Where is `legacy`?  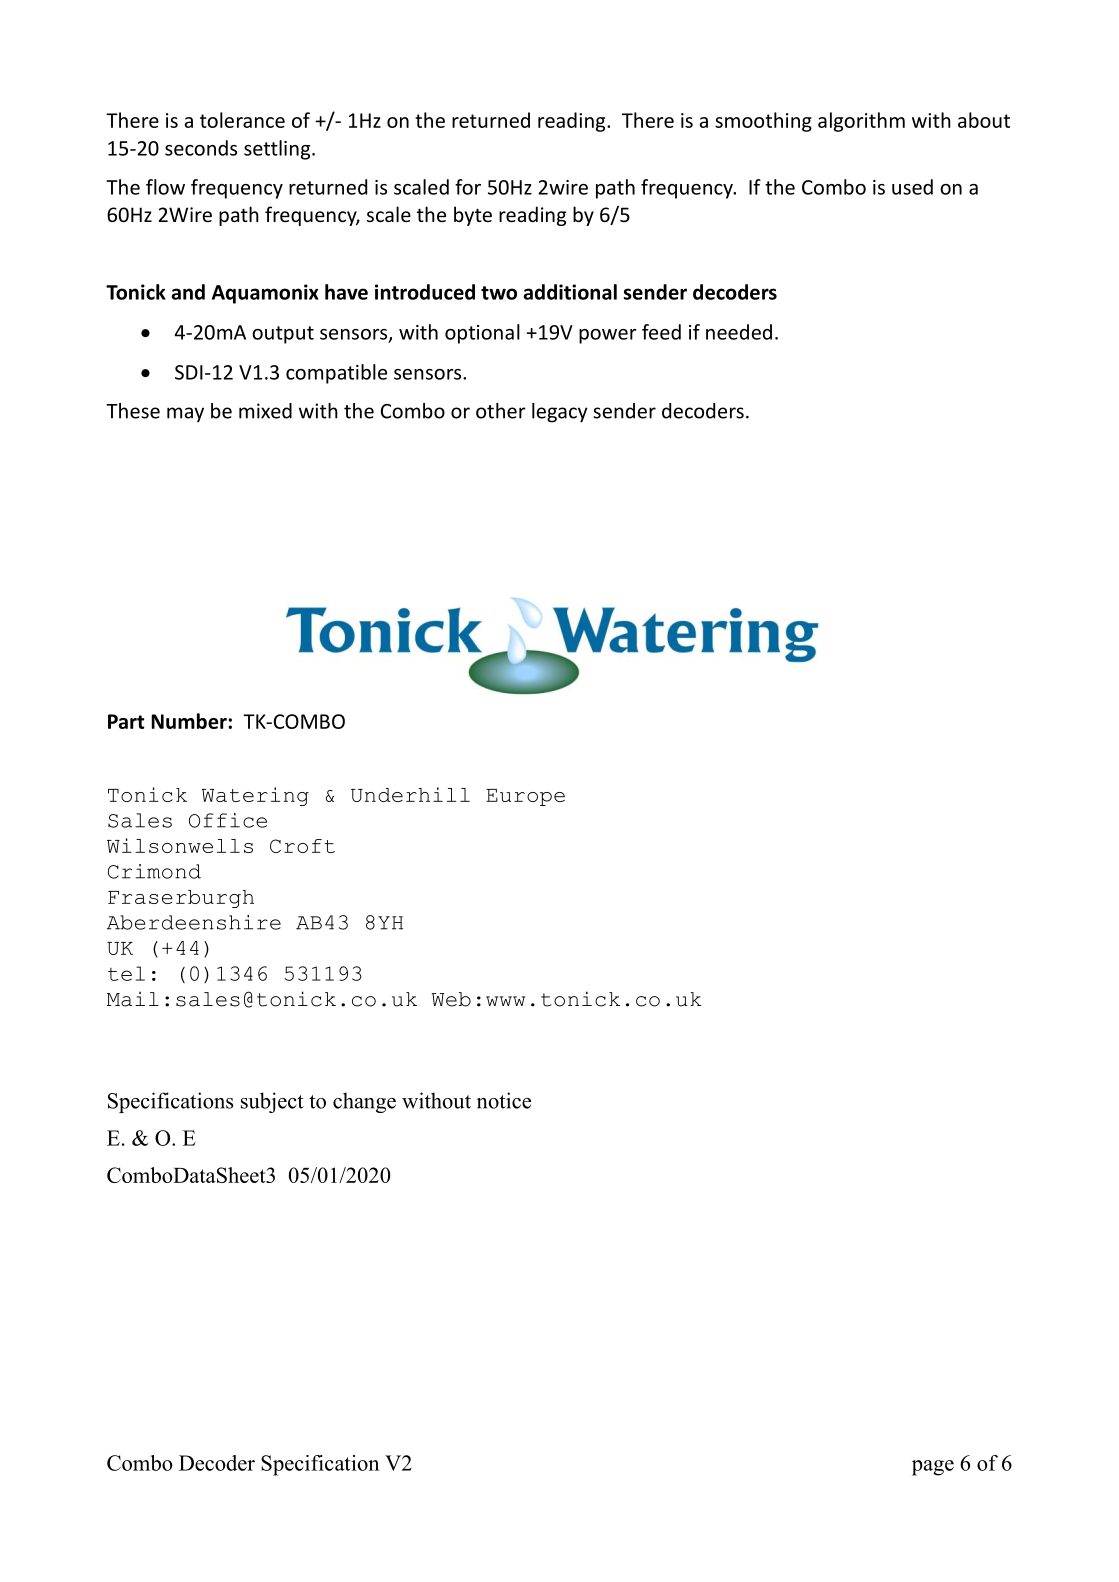
legacy is located at coordinates (560, 413).
